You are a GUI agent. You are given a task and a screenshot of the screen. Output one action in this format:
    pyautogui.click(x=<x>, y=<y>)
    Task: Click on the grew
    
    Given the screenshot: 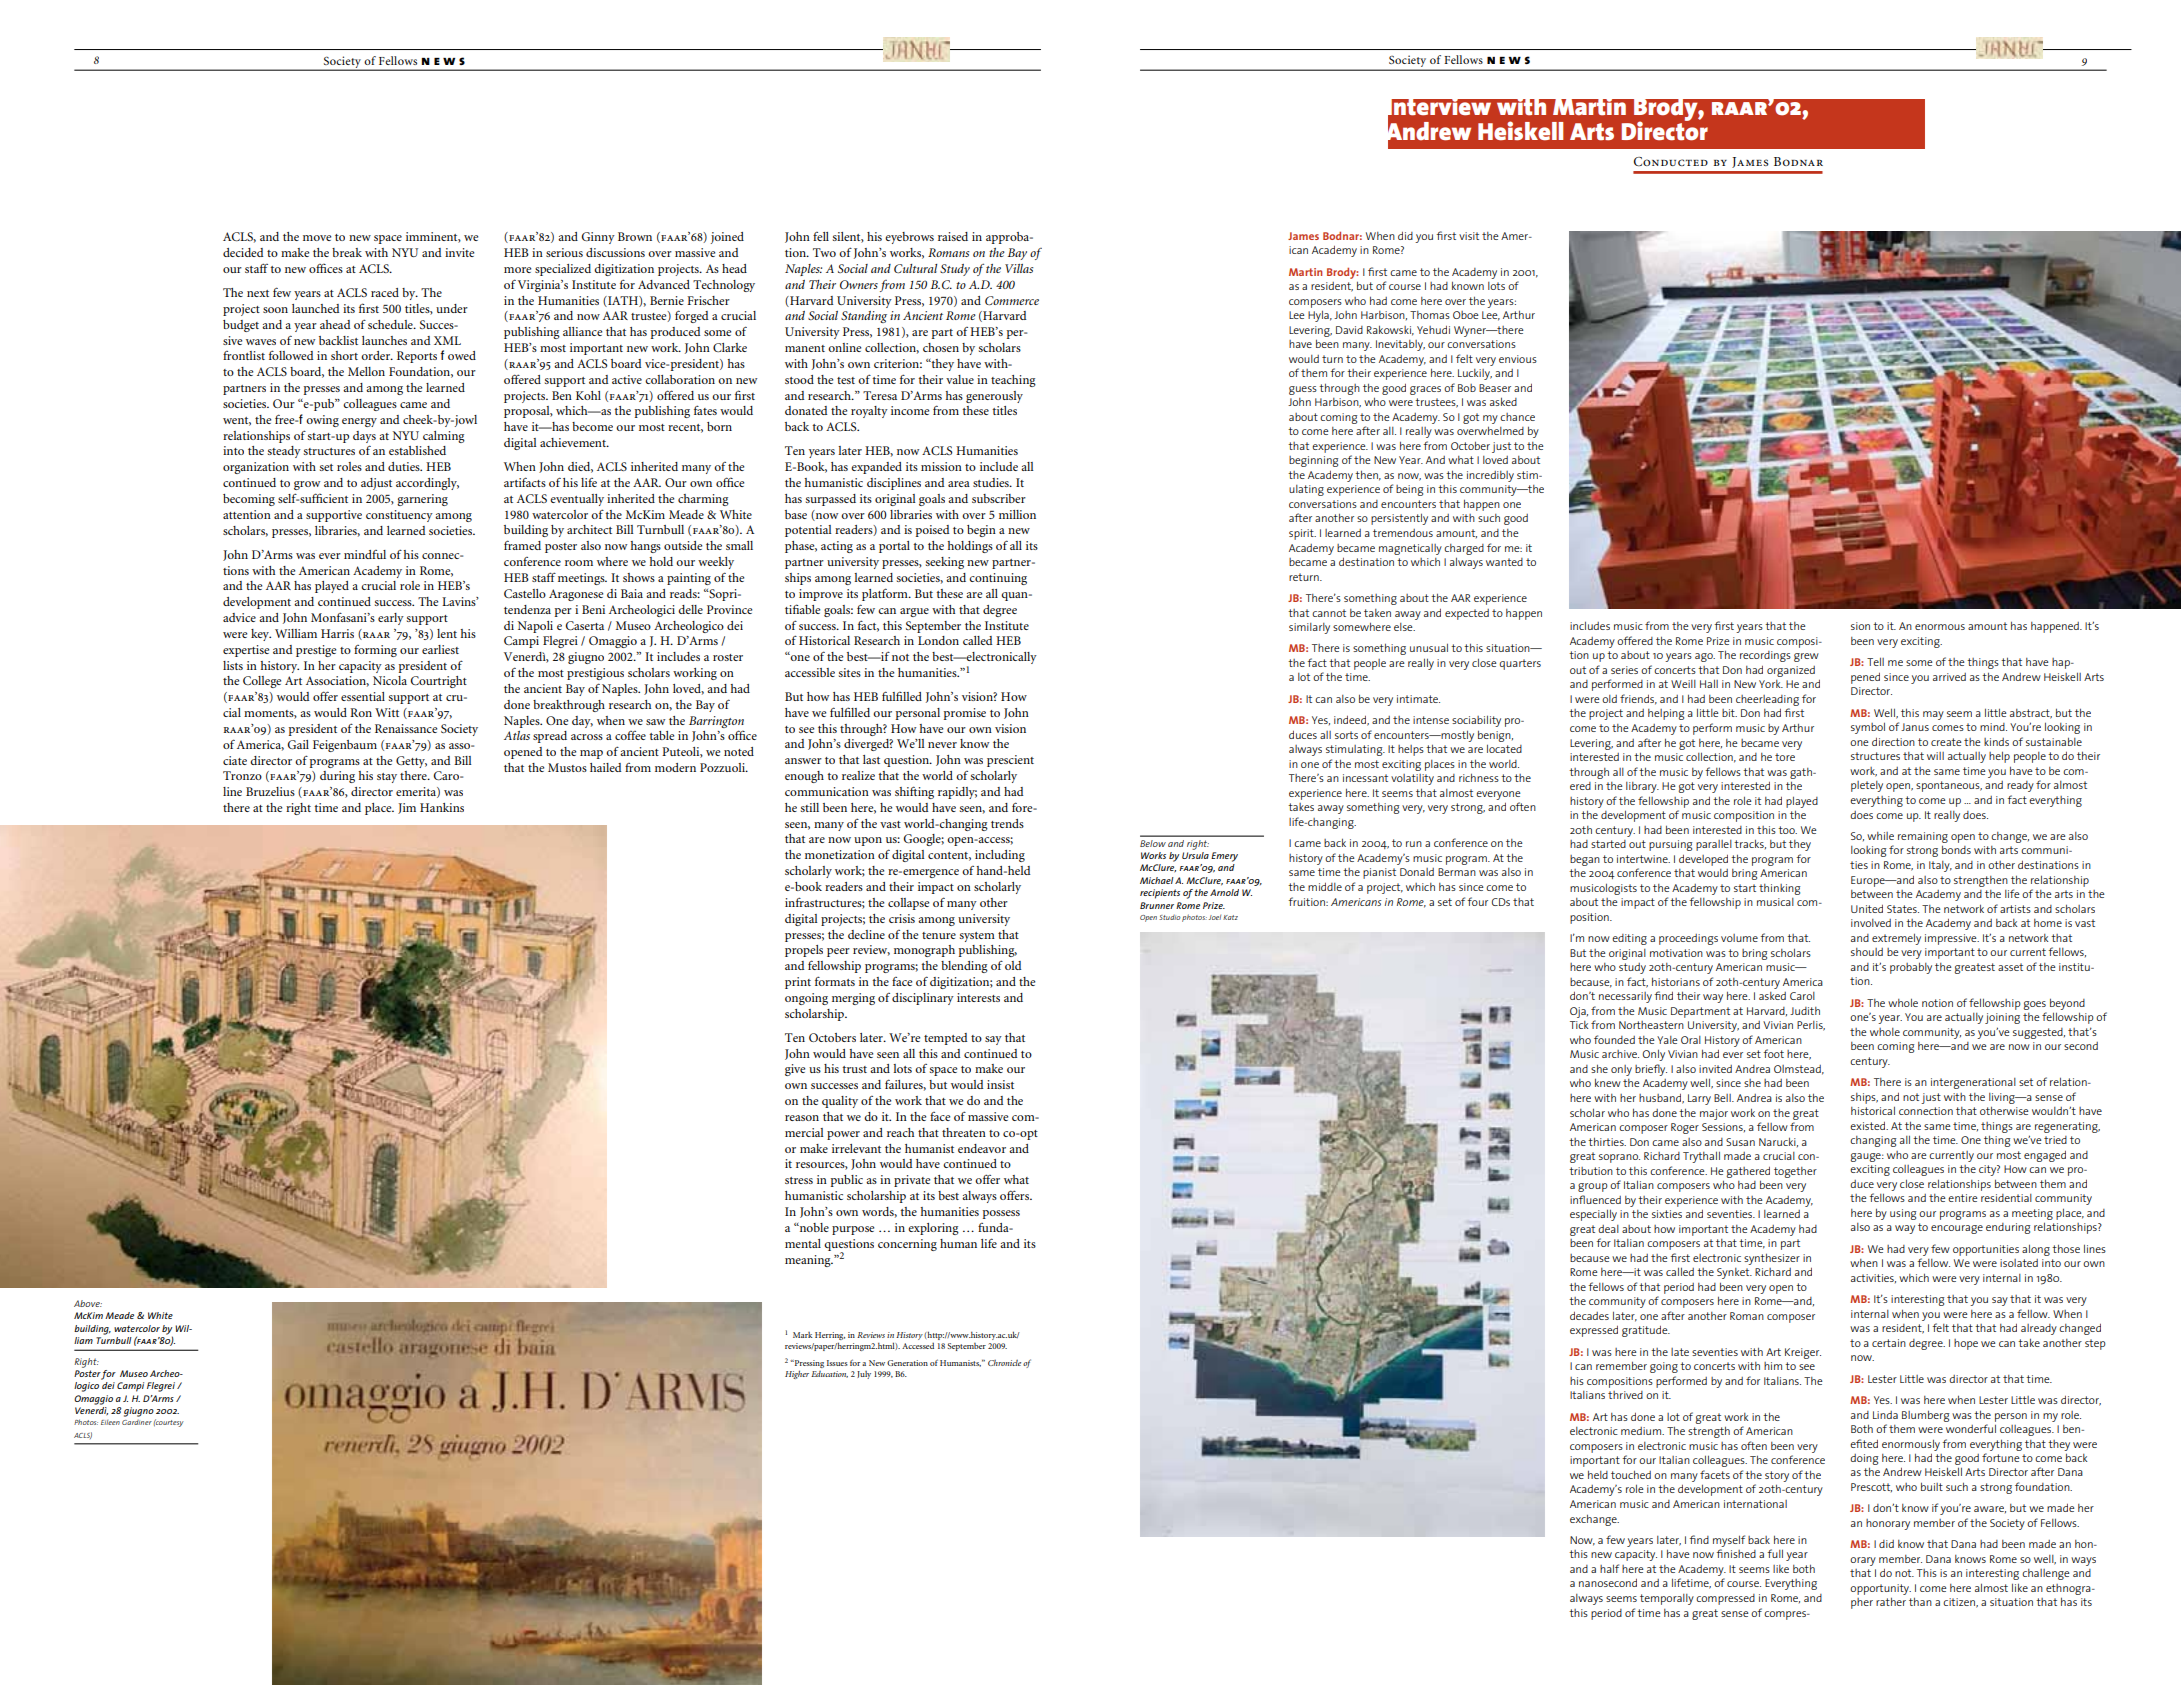 What is the action you would take?
    pyautogui.click(x=1806, y=657)
